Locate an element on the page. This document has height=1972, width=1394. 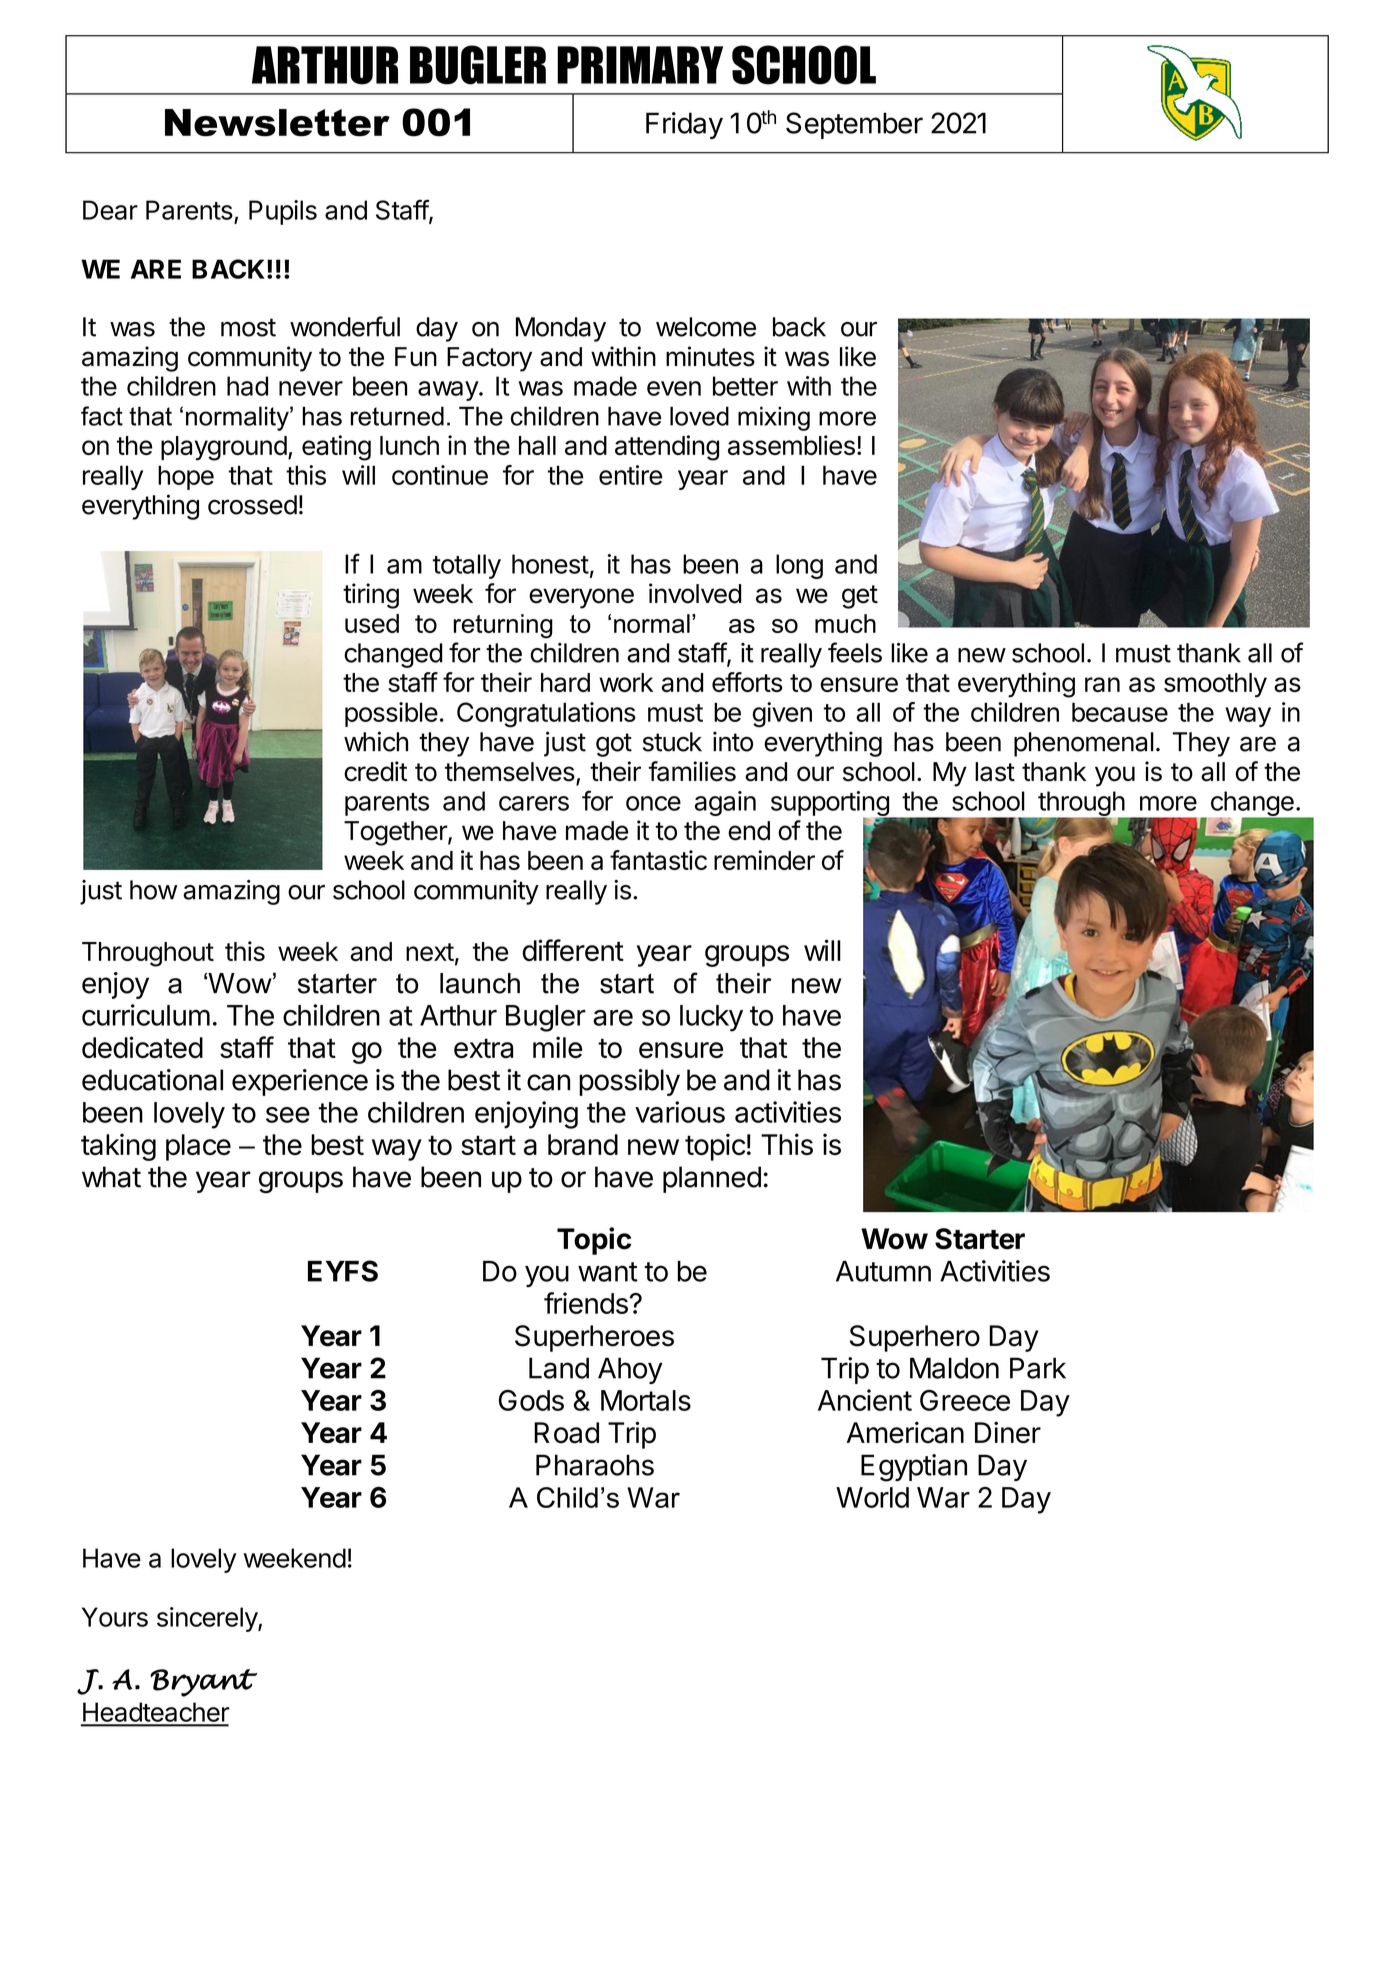
Park is located at coordinates (1038, 1368).
